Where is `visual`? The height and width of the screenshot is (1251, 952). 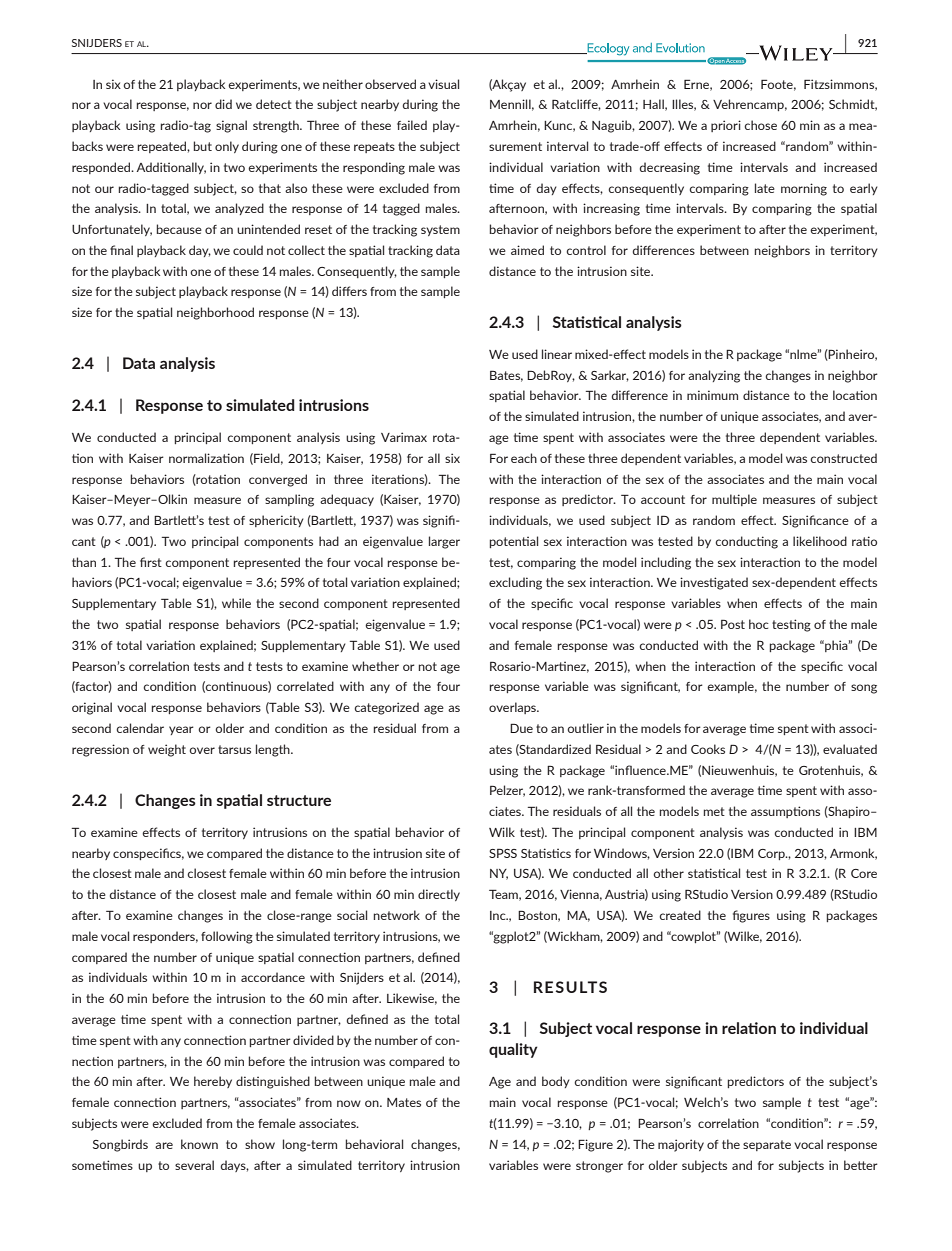
visual is located at coordinates (443, 84).
